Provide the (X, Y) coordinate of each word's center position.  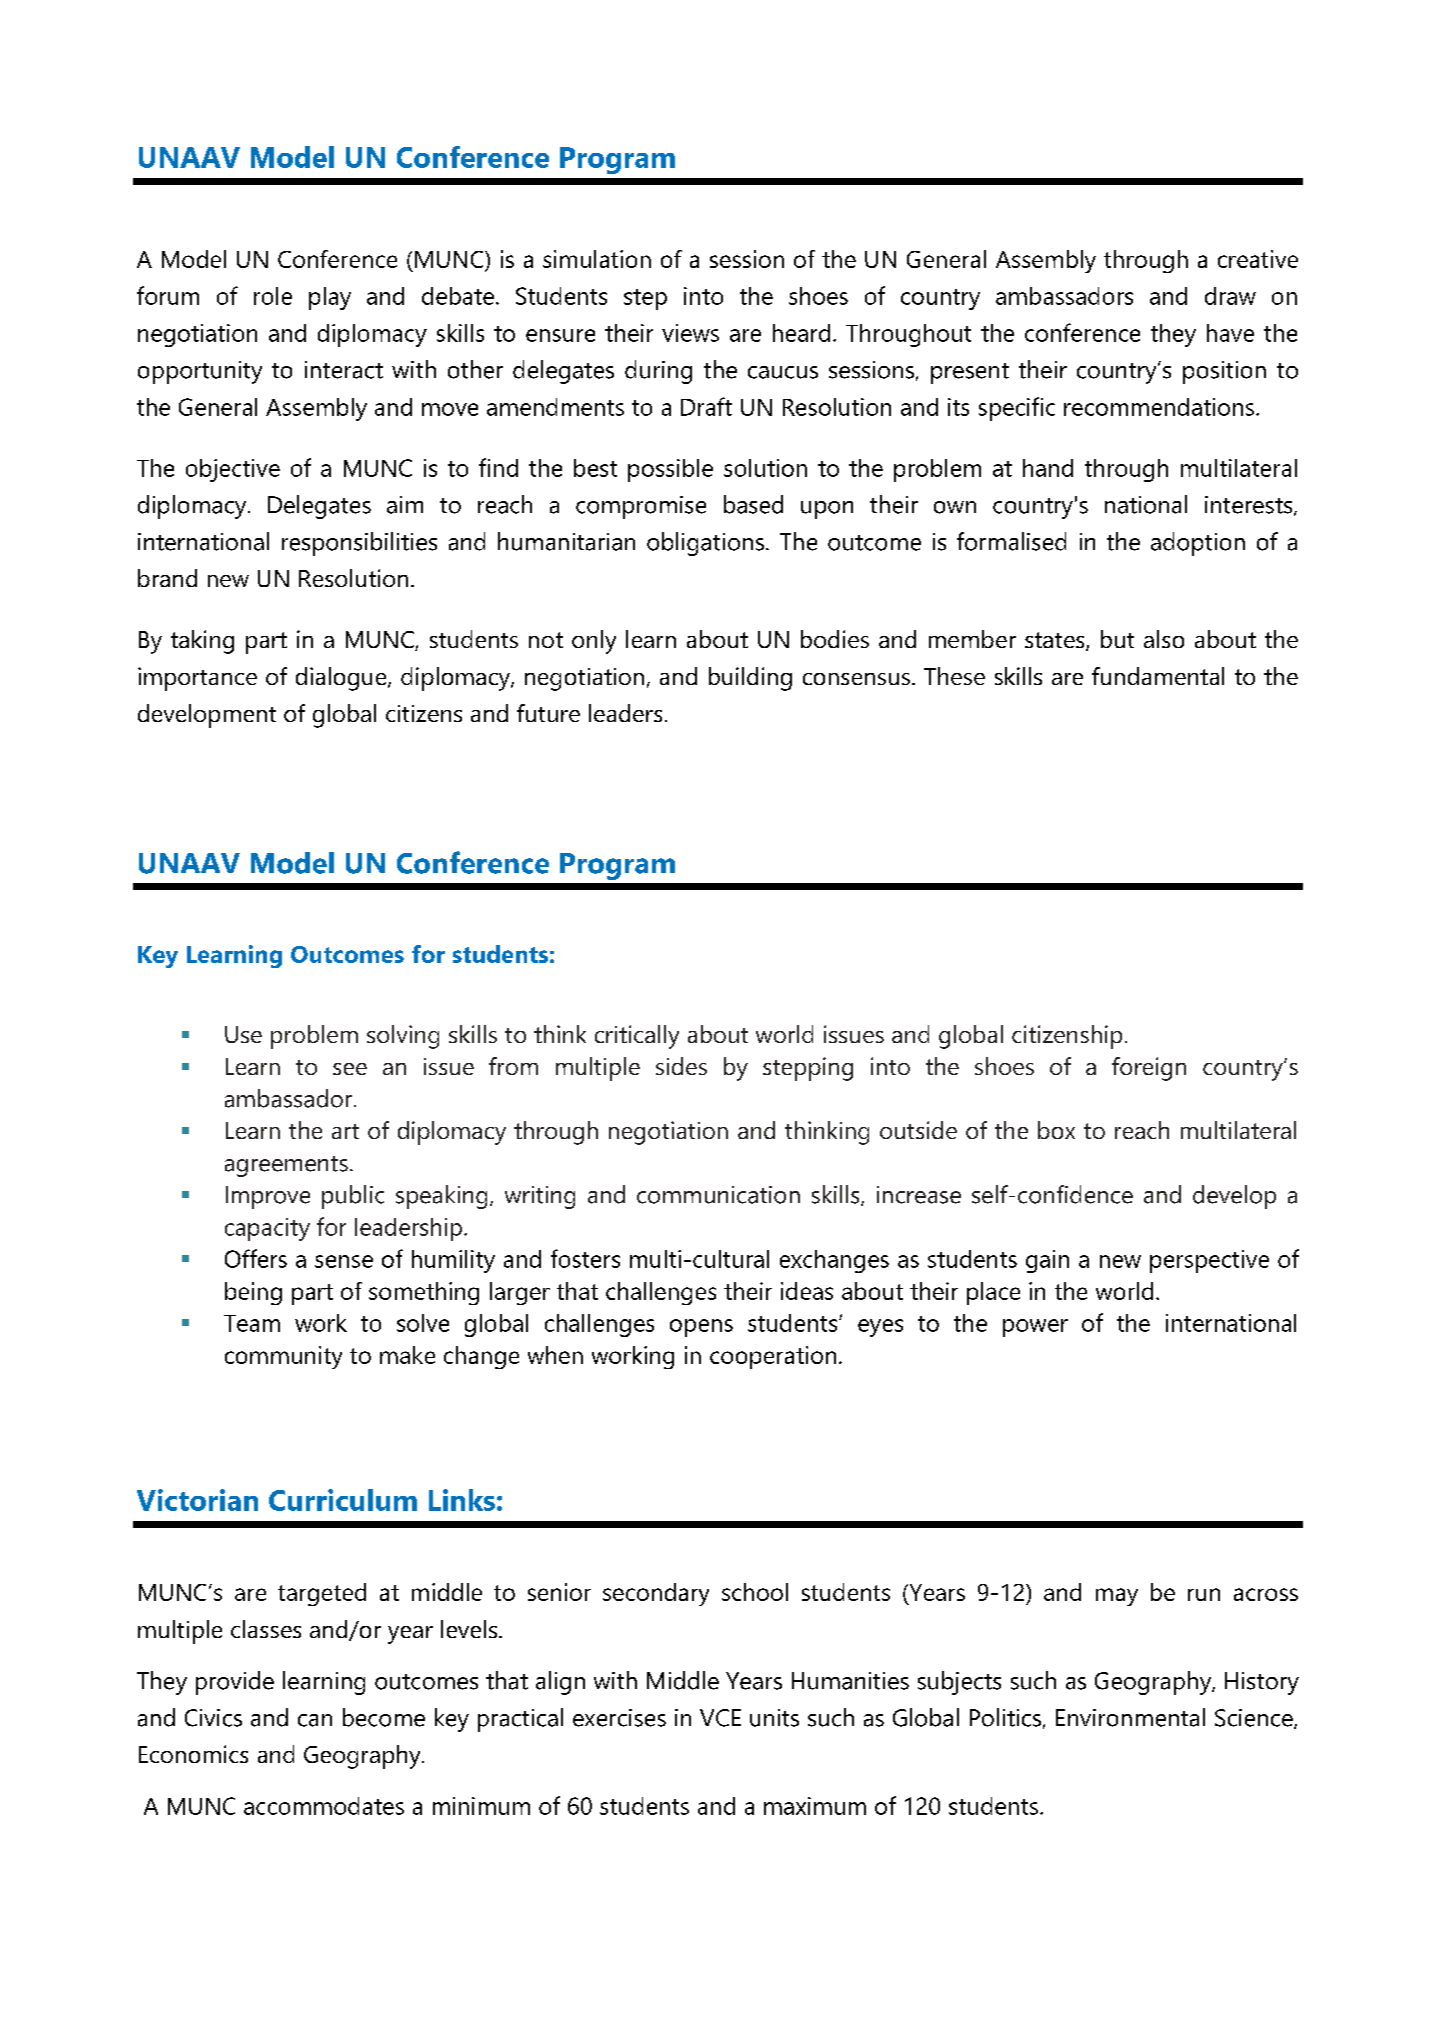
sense (344, 1261)
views (690, 333)
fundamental (1158, 676)
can (315, 1720)
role (273, 296)
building (750, 679)
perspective (1209, 1261)
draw (1230, 296)
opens (701, 1328)
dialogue (342, 679)
